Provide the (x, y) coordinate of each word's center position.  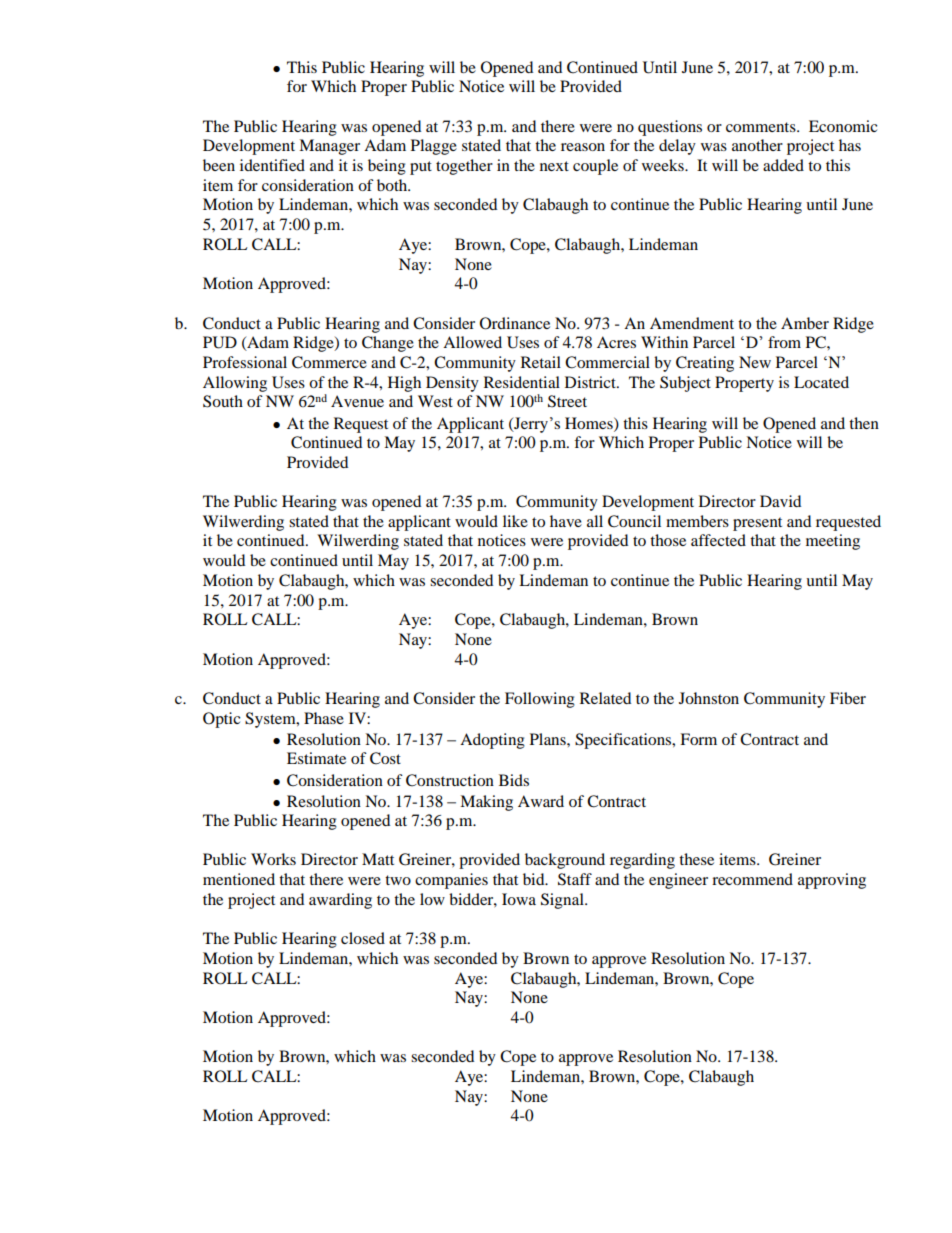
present (757, 524)
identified (272, 165)
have (566, 521)
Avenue (357, 401)
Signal (563, 901)
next (554, 166)
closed (363, 938)
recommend (752, 879)
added (783, 165)
